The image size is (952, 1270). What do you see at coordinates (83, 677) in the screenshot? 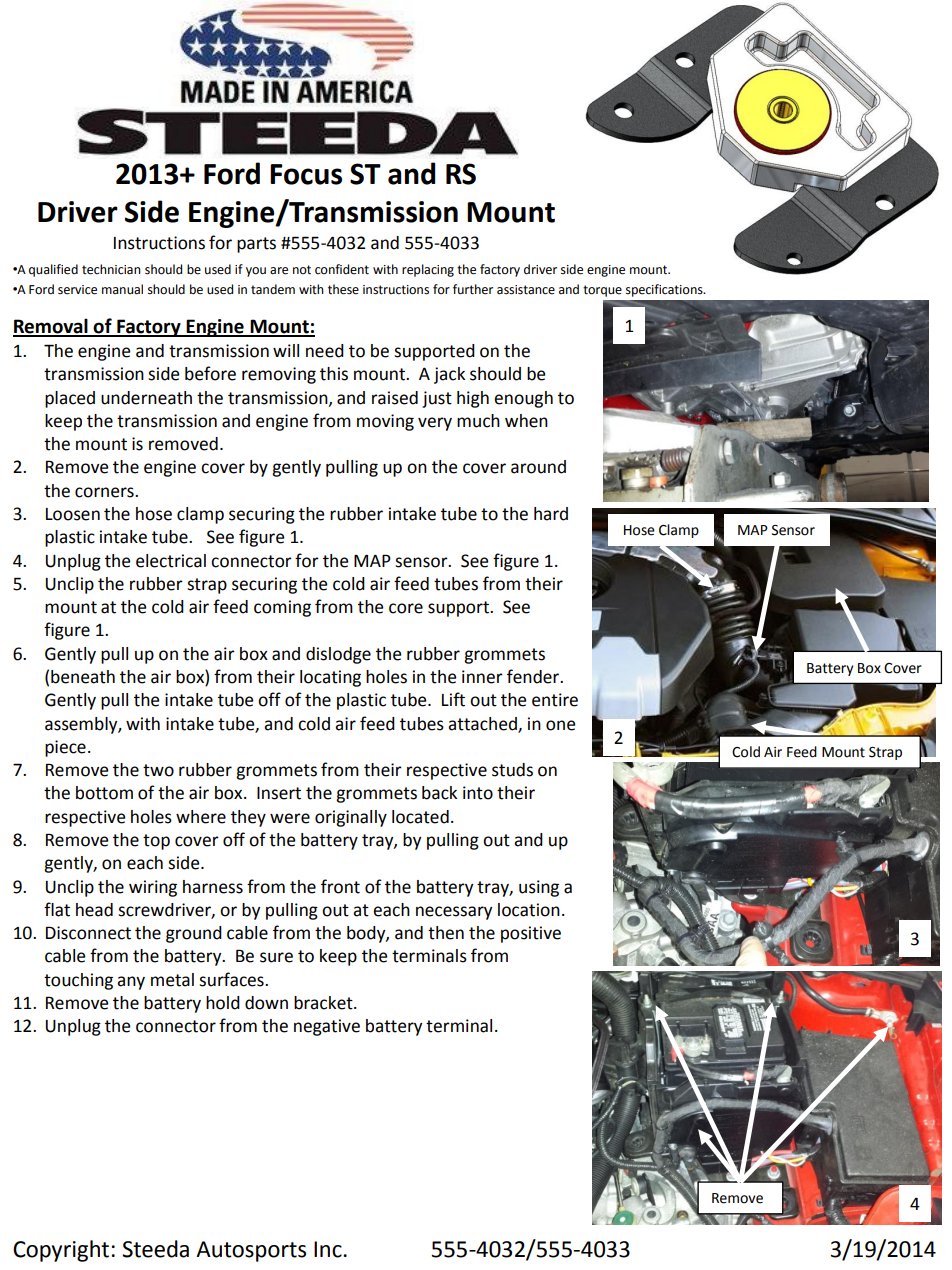
I see `beneath` at bounding box center [83, 677].
